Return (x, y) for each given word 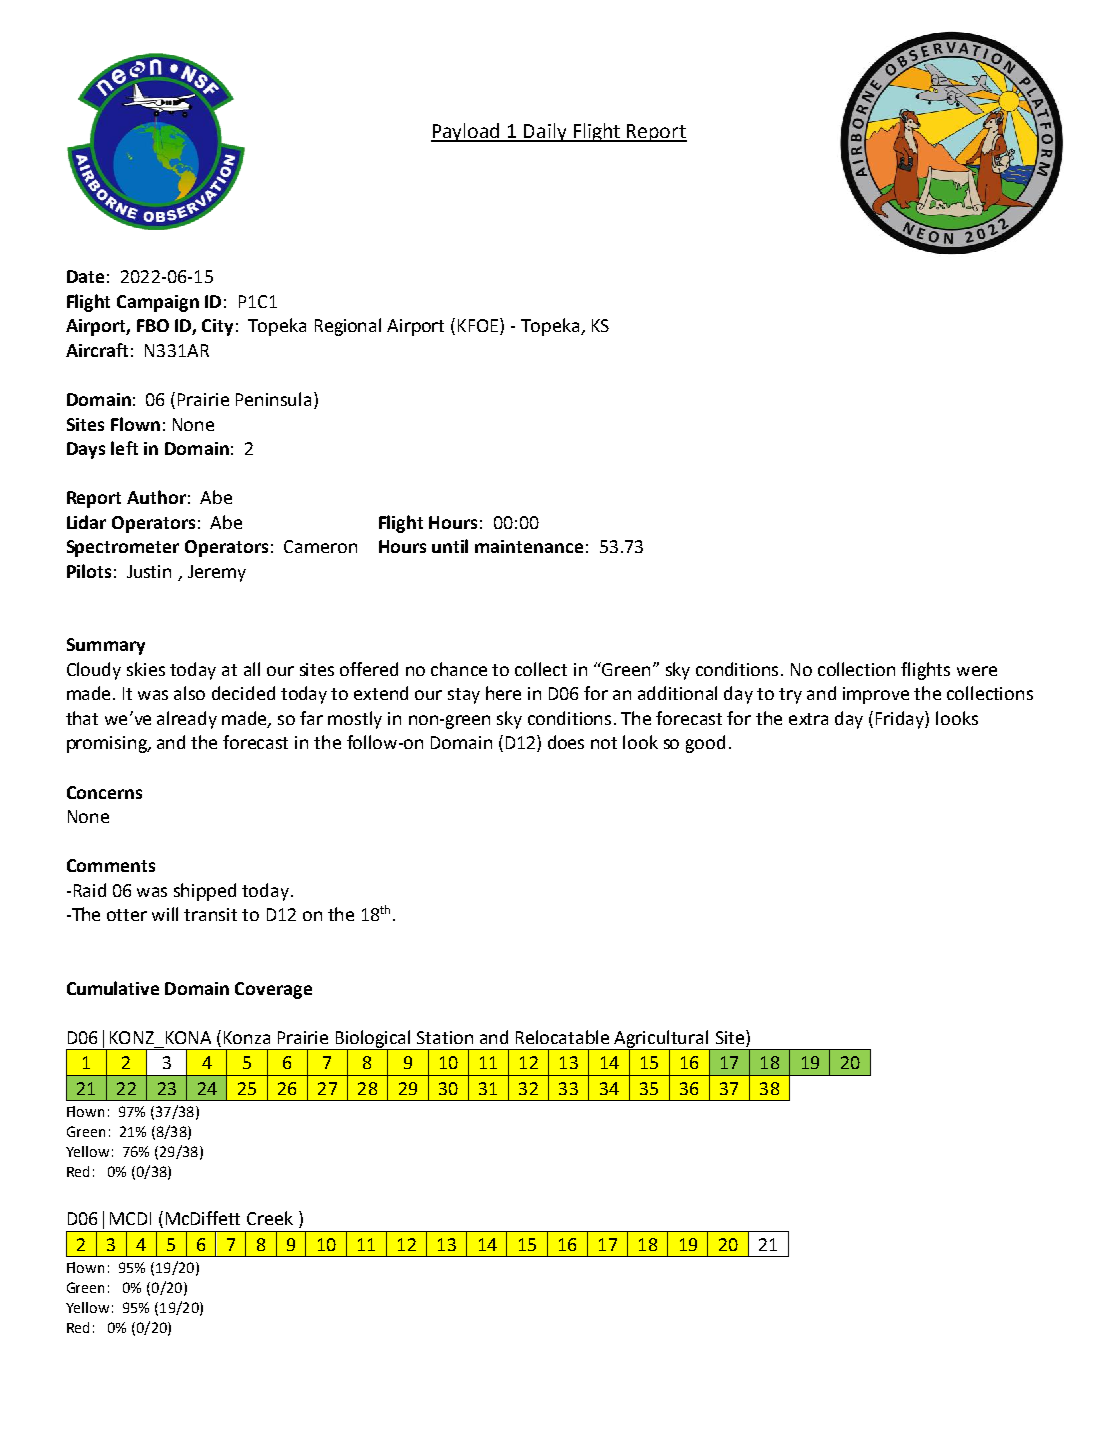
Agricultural (662, 1040)
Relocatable (562, 1037)
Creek (270, 1218)
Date (85, 276)
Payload (467, 132)
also (189, 693)
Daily (545, 132)
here (503, 693)
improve (876, 695)
